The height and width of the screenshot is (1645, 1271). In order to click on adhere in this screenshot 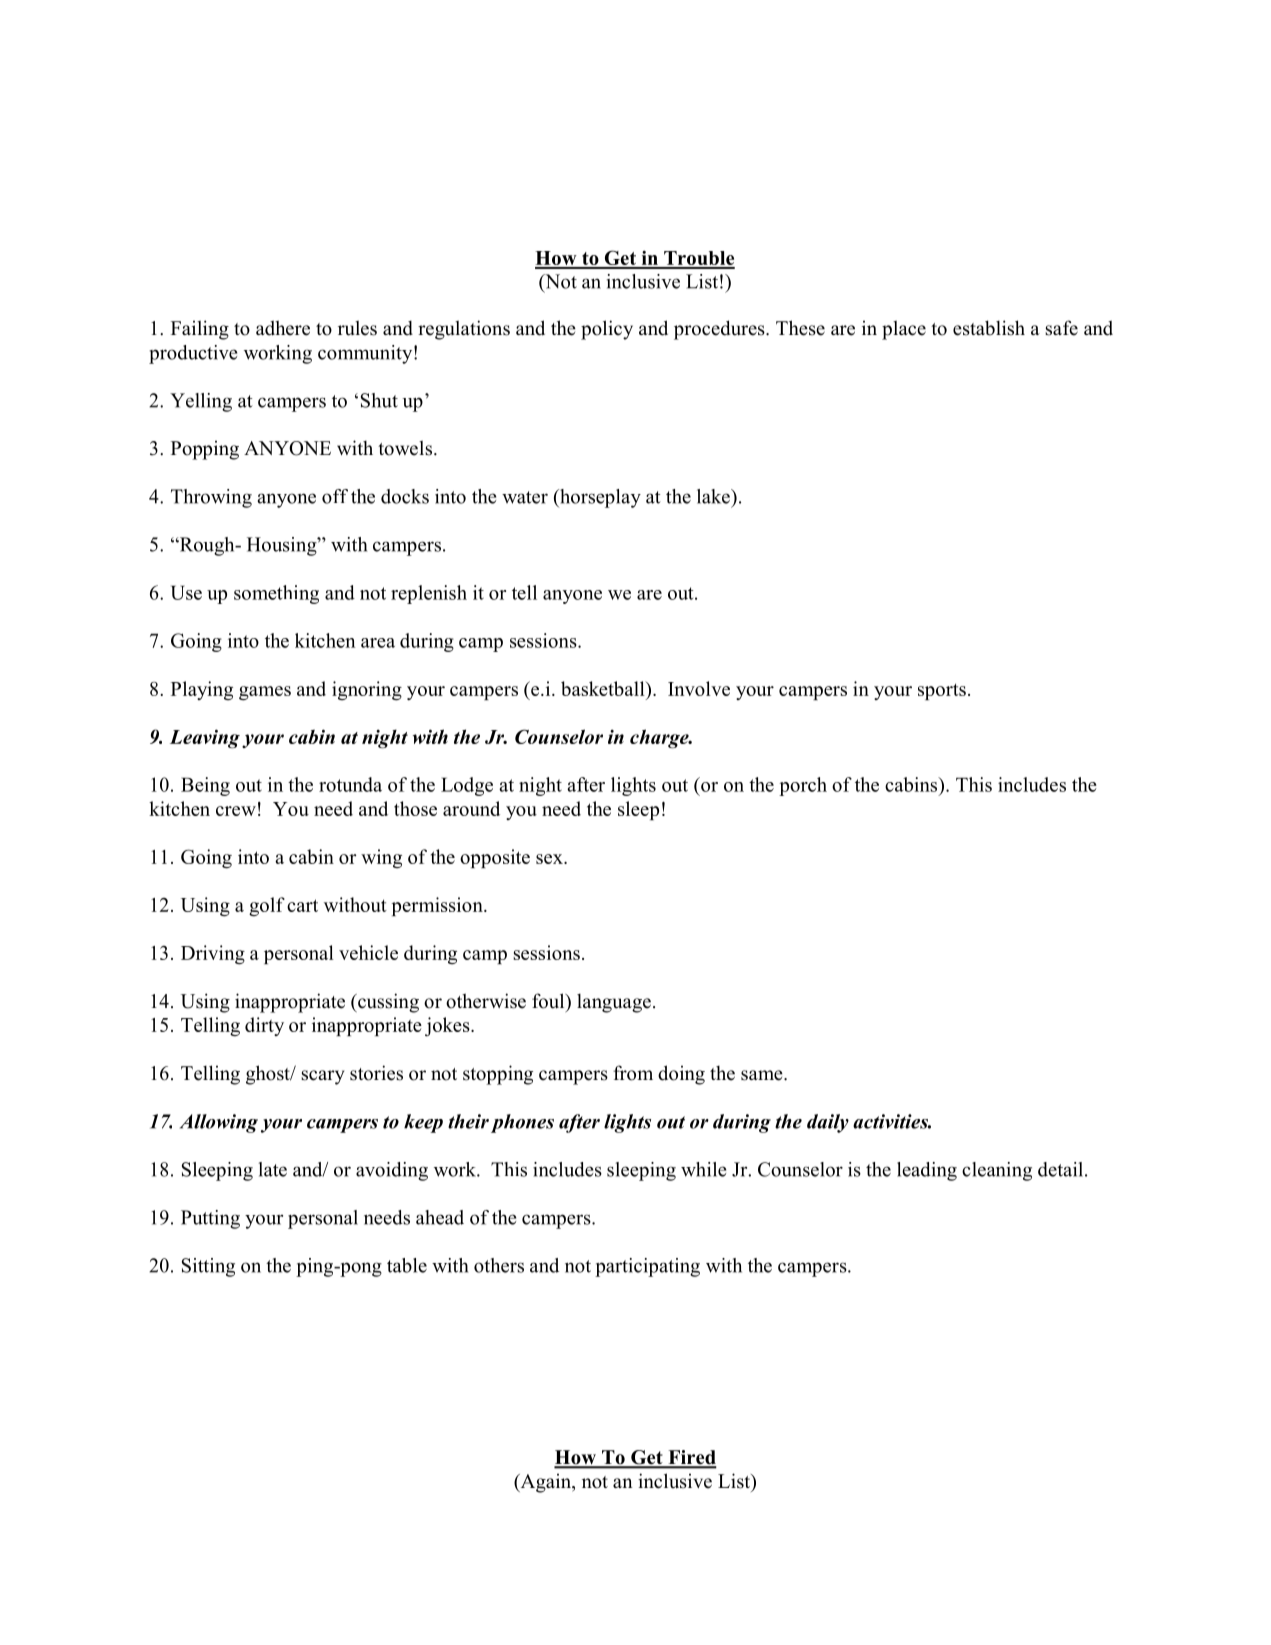, I will do `click(283, 328)`.
